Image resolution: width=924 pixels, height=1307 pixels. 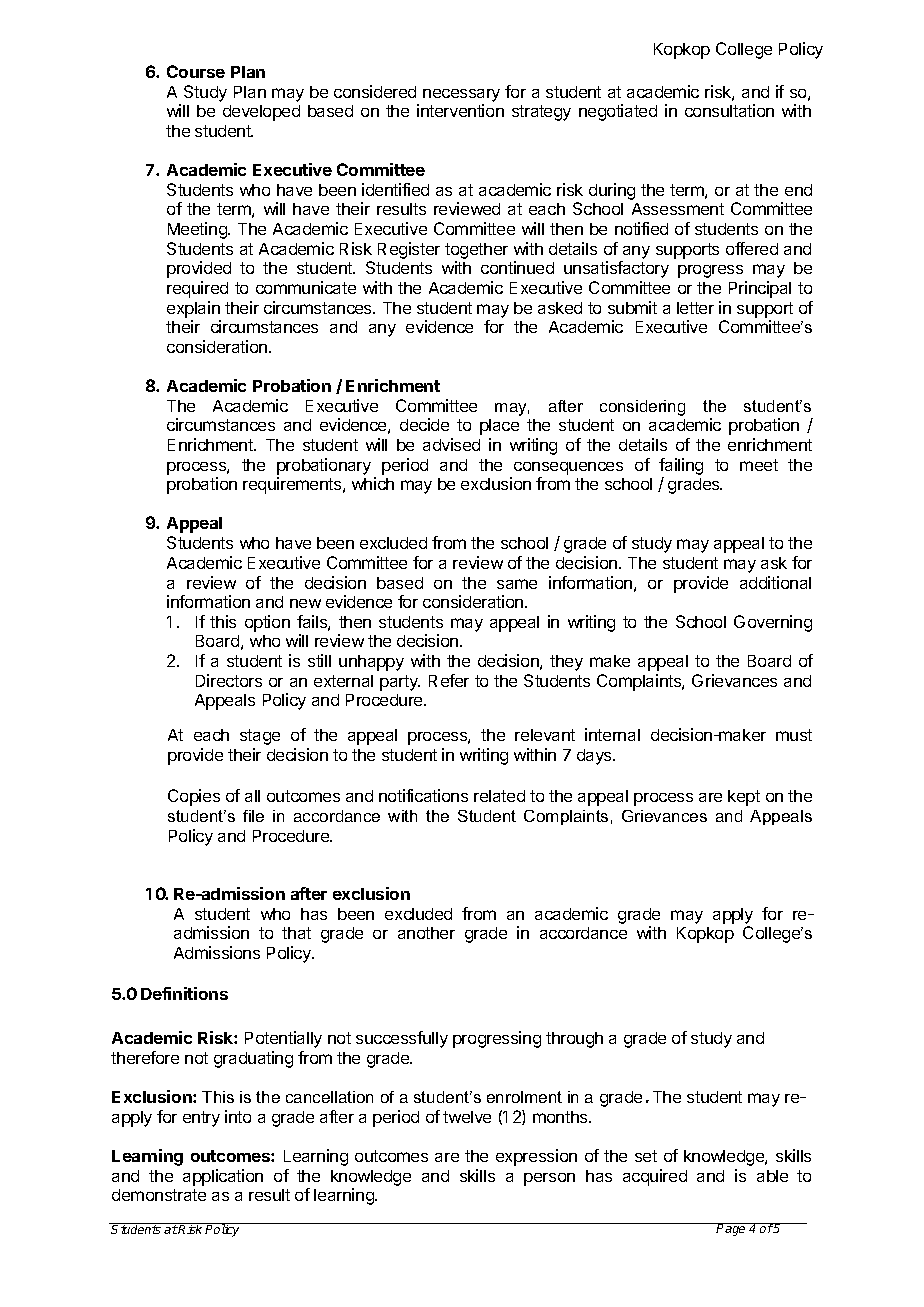 What do you see at coordinates (729, 110) in the document?
I see `consultation` at bounding box center [729, 110].
